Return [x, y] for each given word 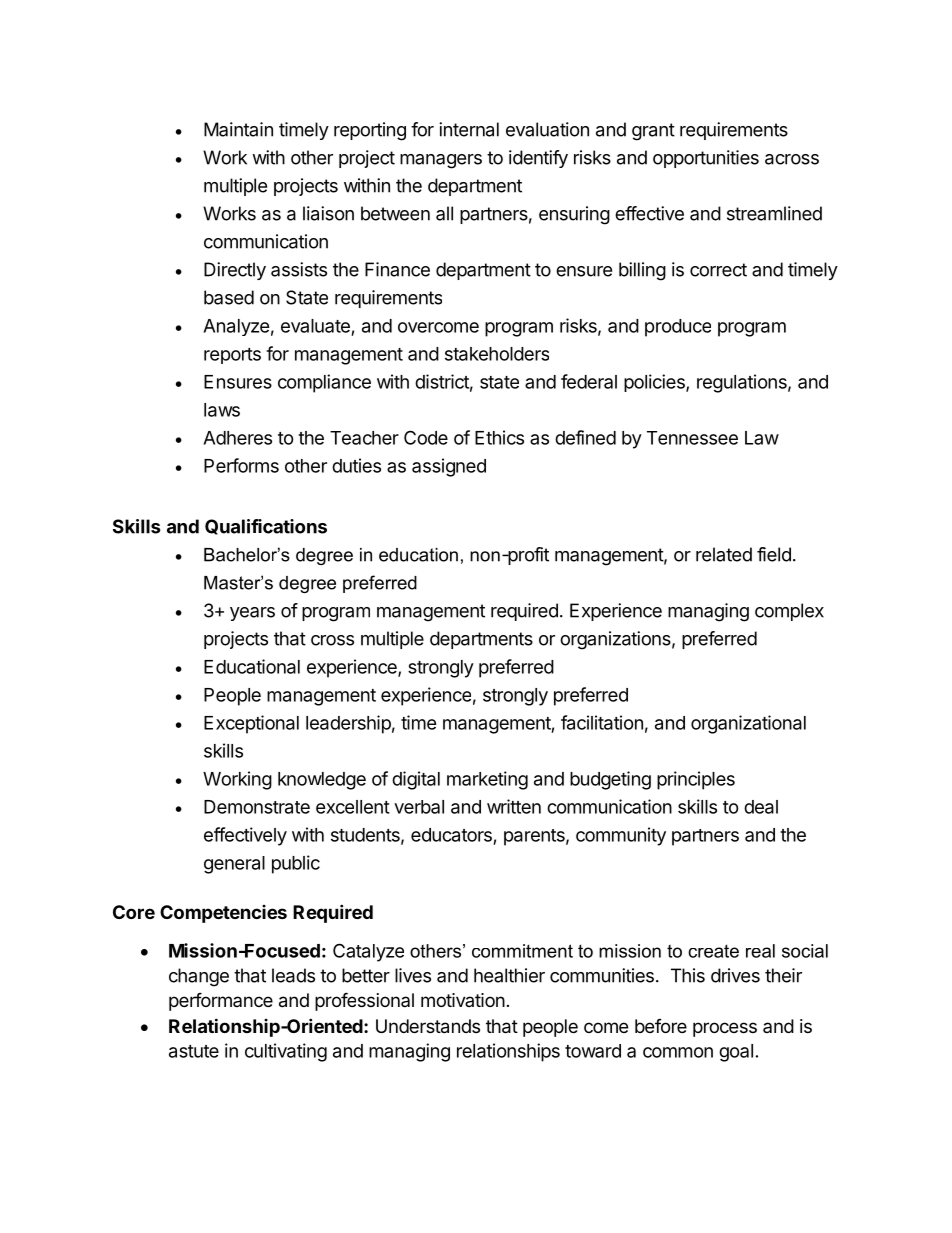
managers [441, 161]
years [252, 614]
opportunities [706, 159]
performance [221, 1001]
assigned [449, 467]
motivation [463, 1000]
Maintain [238, 129]
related [724, 554]
